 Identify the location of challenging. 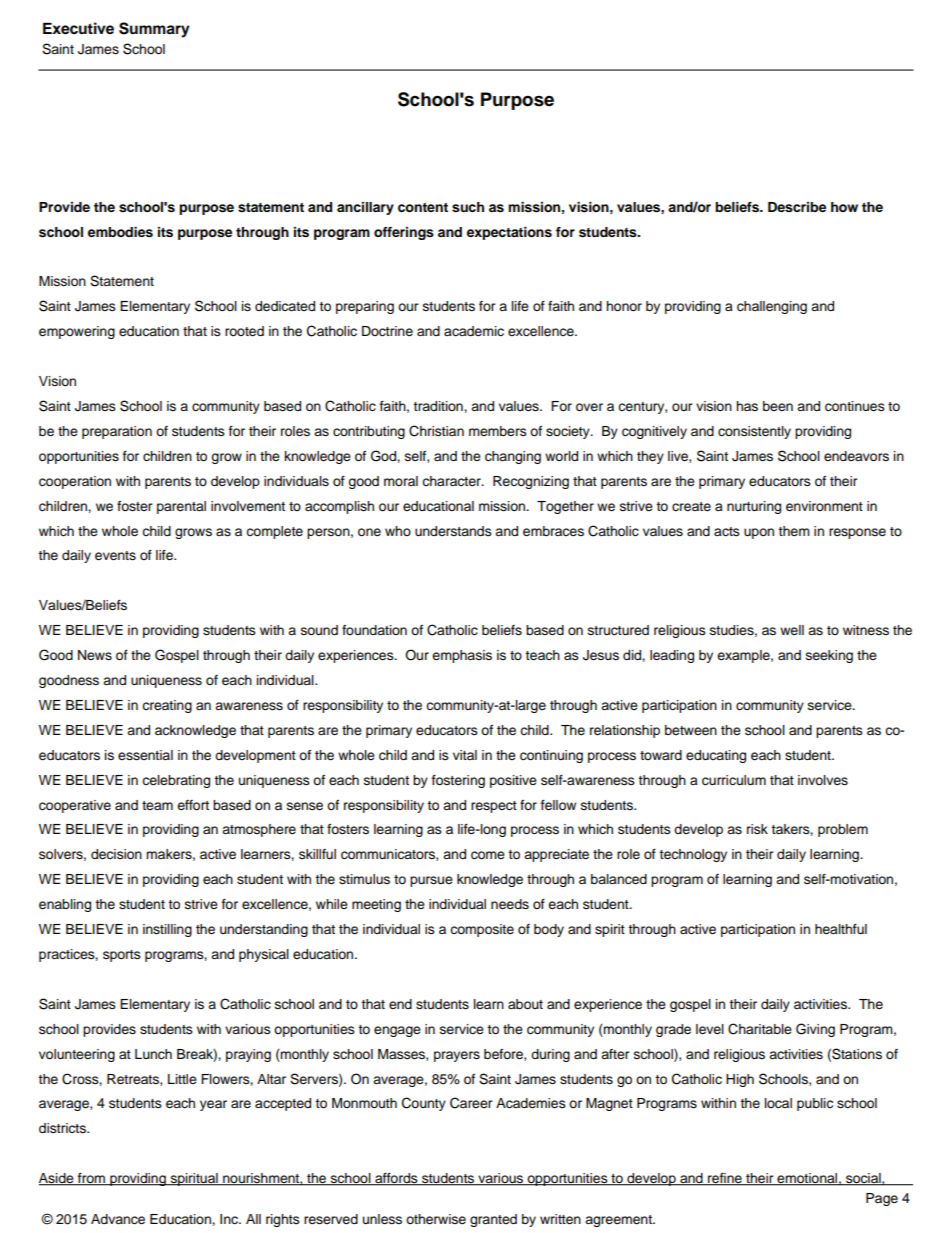
(772, 307).
